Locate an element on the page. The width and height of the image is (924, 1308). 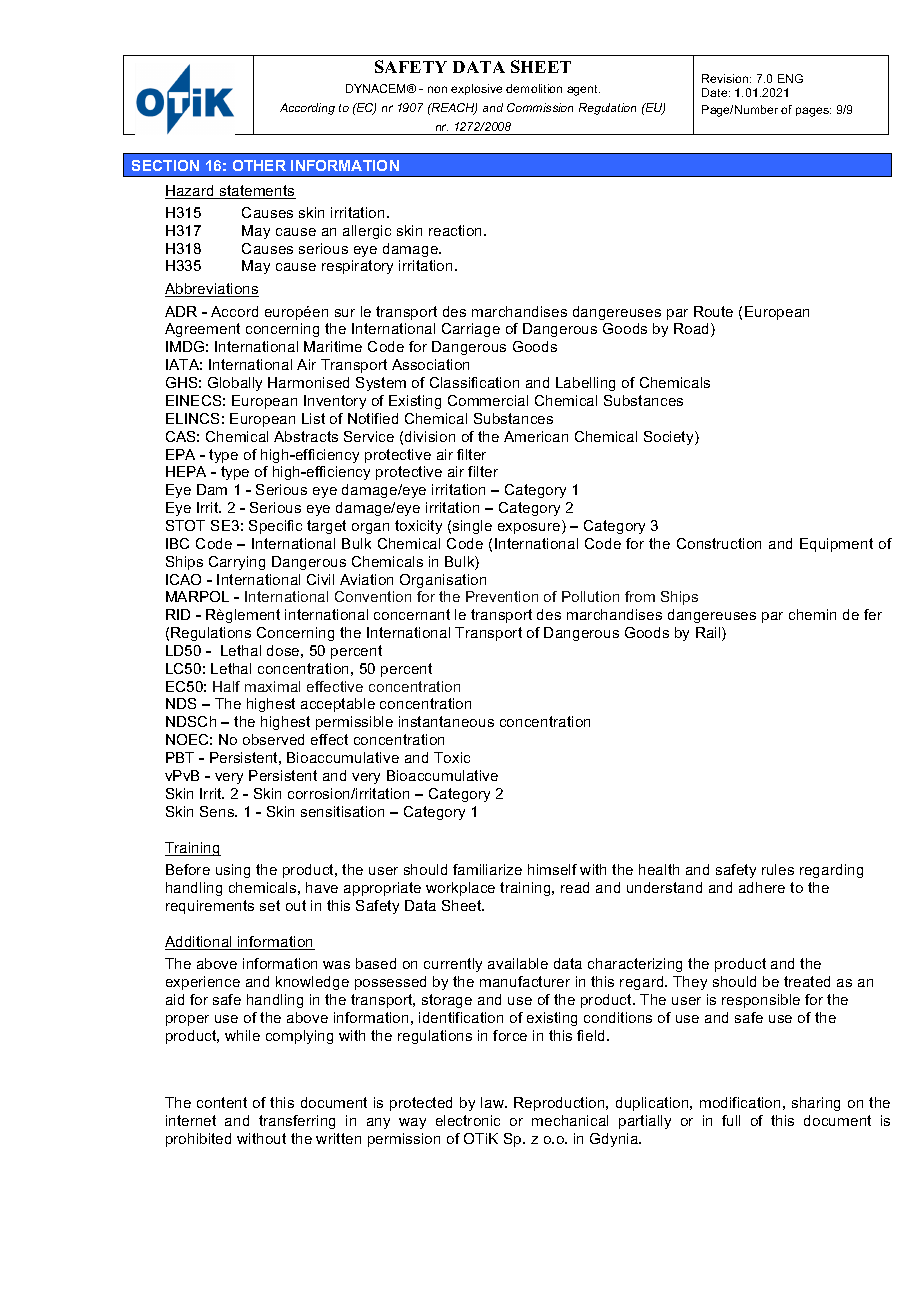
American is located at coordinates (536, 436).
